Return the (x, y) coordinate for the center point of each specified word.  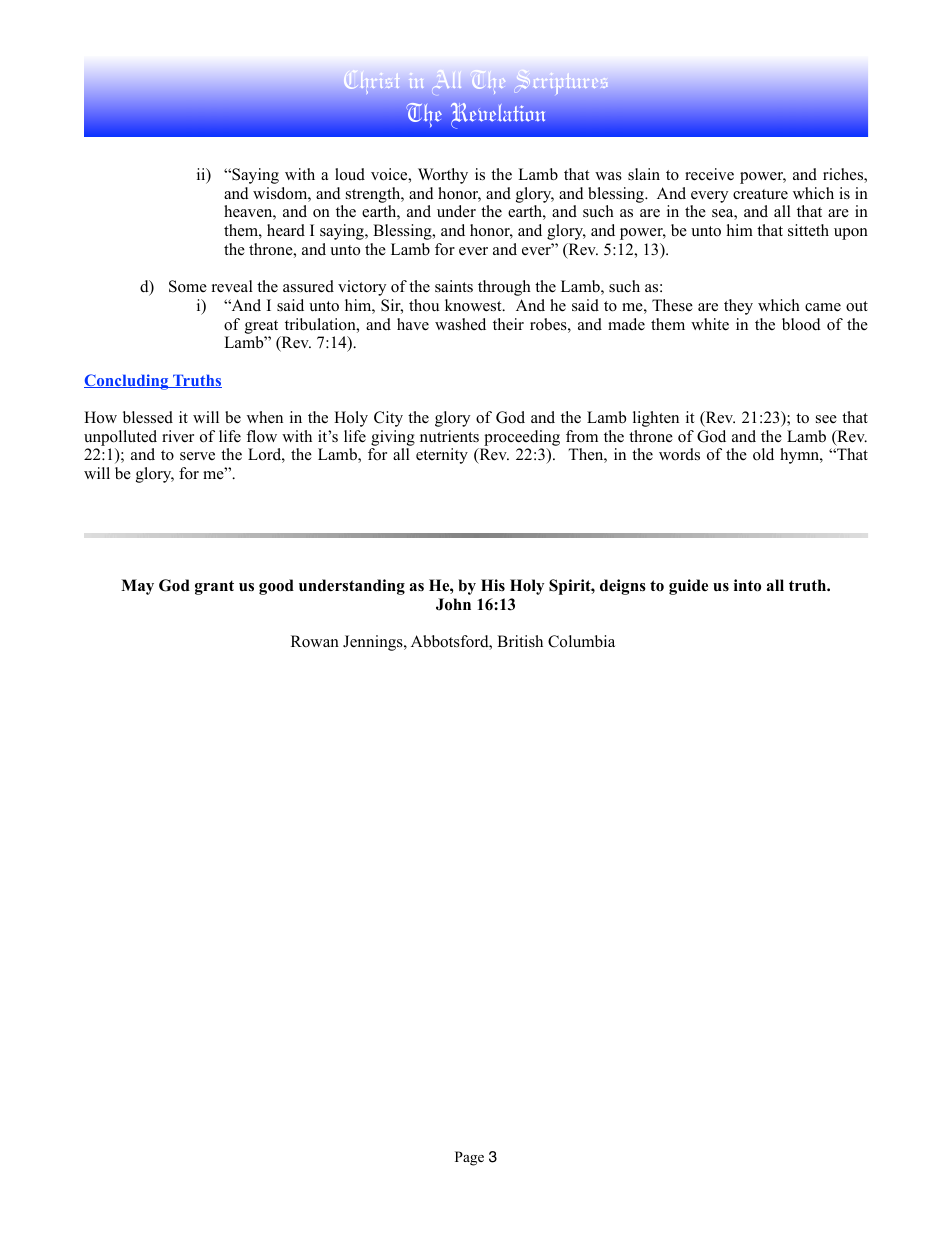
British (520, 641)
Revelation (498, 115)
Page (469, 1158)
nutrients (449, 436)
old (763, 454)
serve (197, 456)
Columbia (581, 641)
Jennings (374, 643)
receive (709, 174)
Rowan (315, 641)
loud (350, 174)
